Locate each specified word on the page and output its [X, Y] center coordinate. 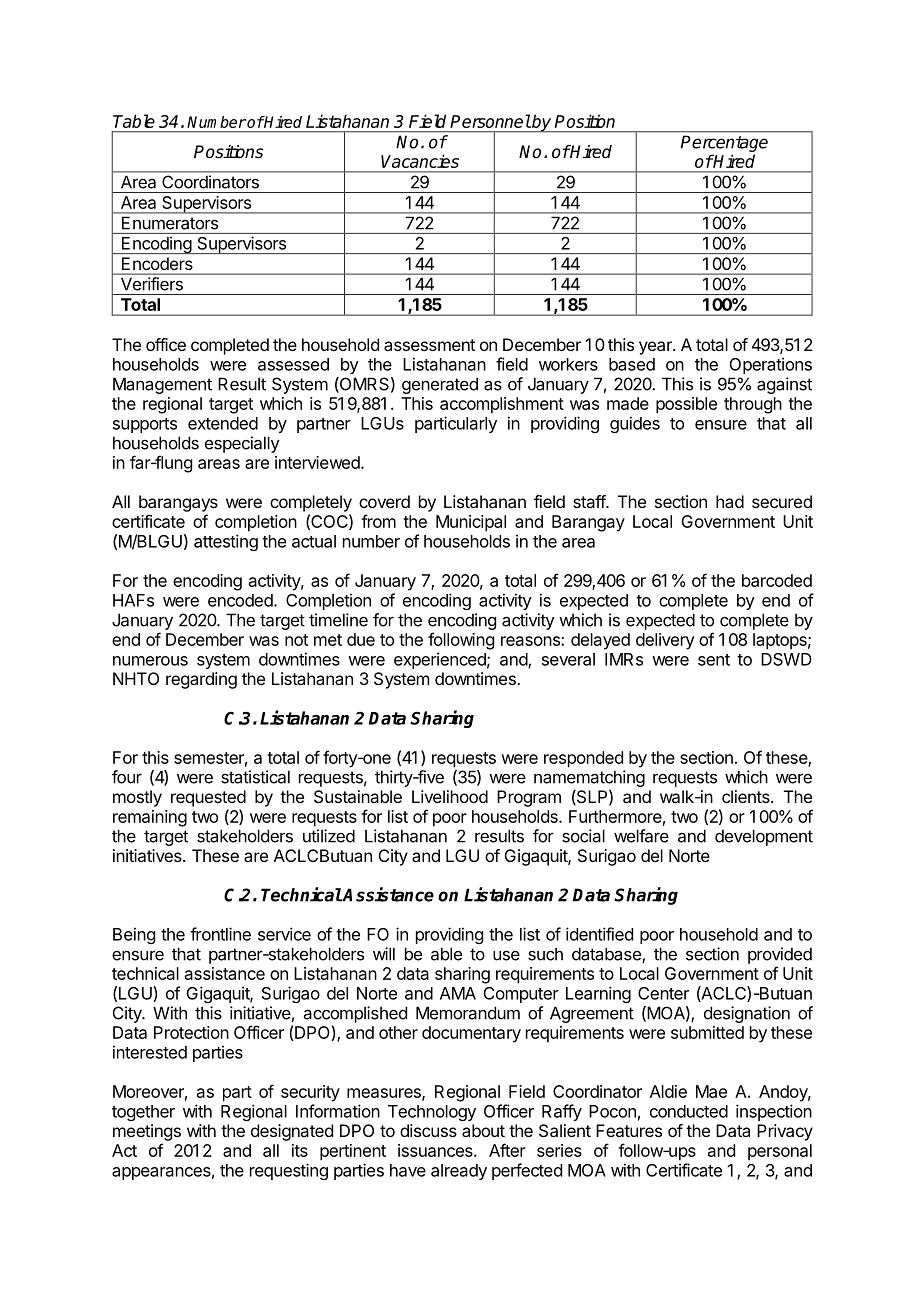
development [764, 837]
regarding [201, 680]
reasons [531, 641]
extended [223, 423]
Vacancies [420, 161]
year [656, 348]
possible [686, 405]
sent [714, 660]
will [384, 954]
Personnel [490, 121]
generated [440, 385]
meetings [147, 1132]
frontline [220, 934]
